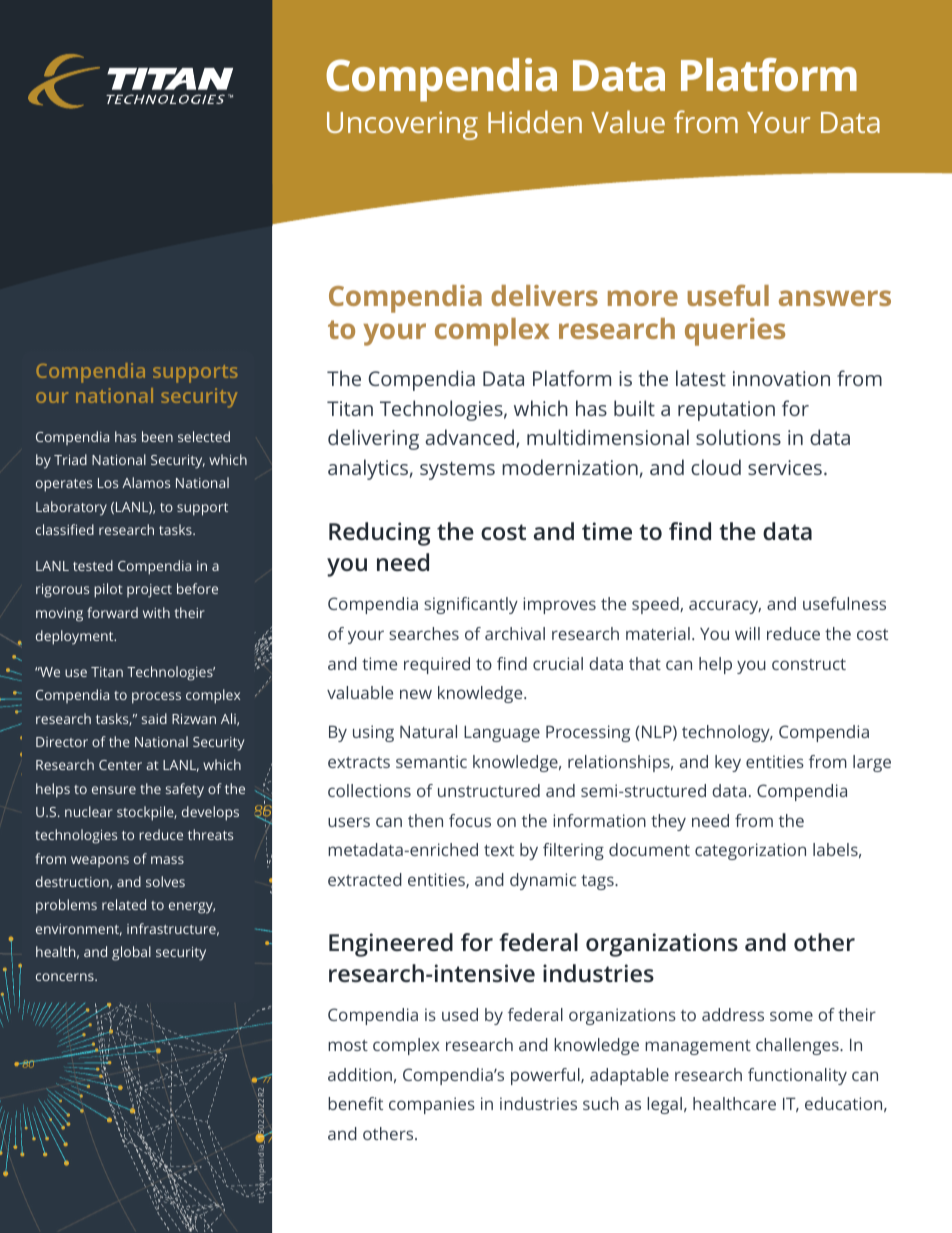  Describe the element at coordinates (628, 121) in the image. I see `Value` at that location.
